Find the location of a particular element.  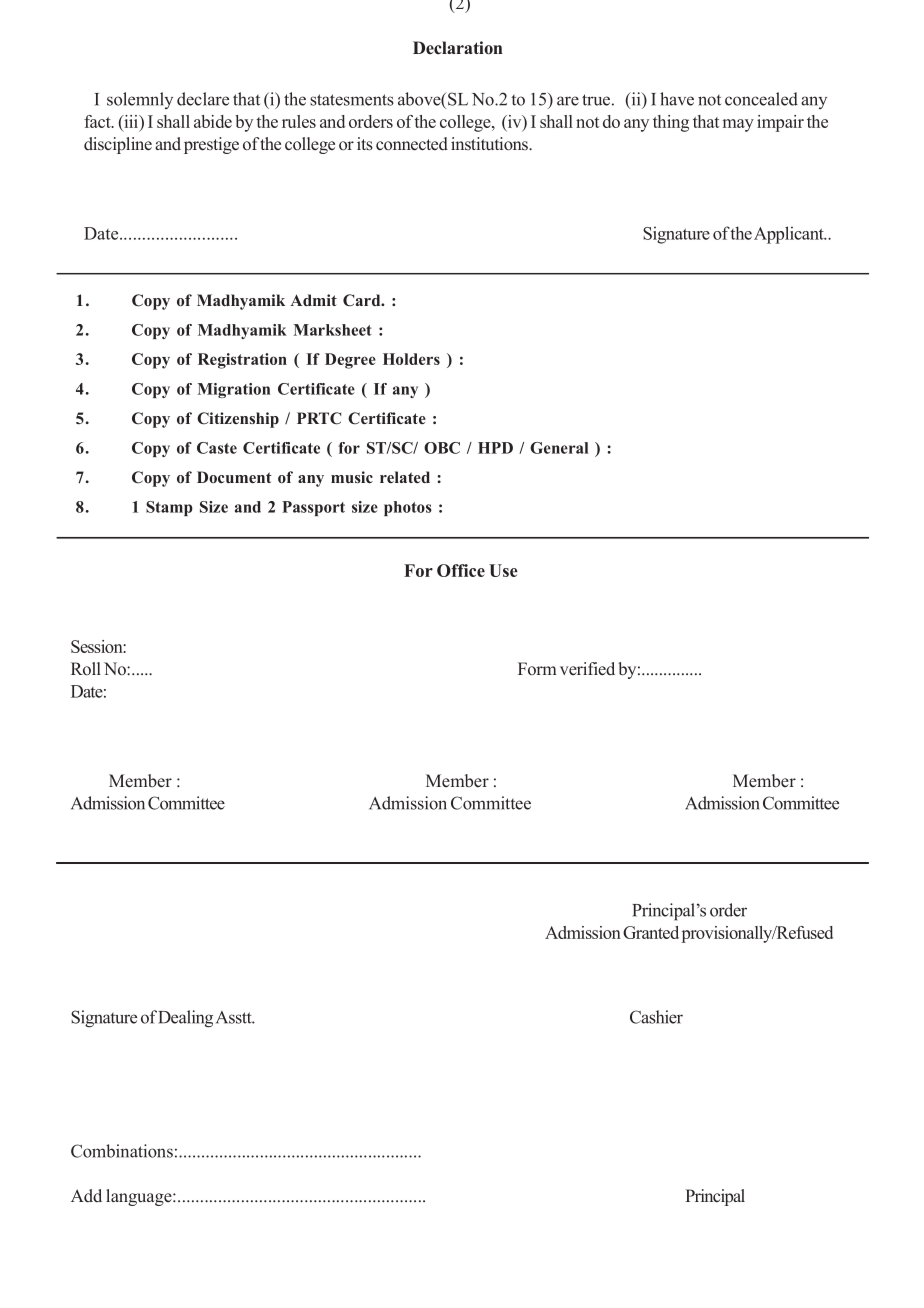

solemnly is located at coordinates (140, 100).
